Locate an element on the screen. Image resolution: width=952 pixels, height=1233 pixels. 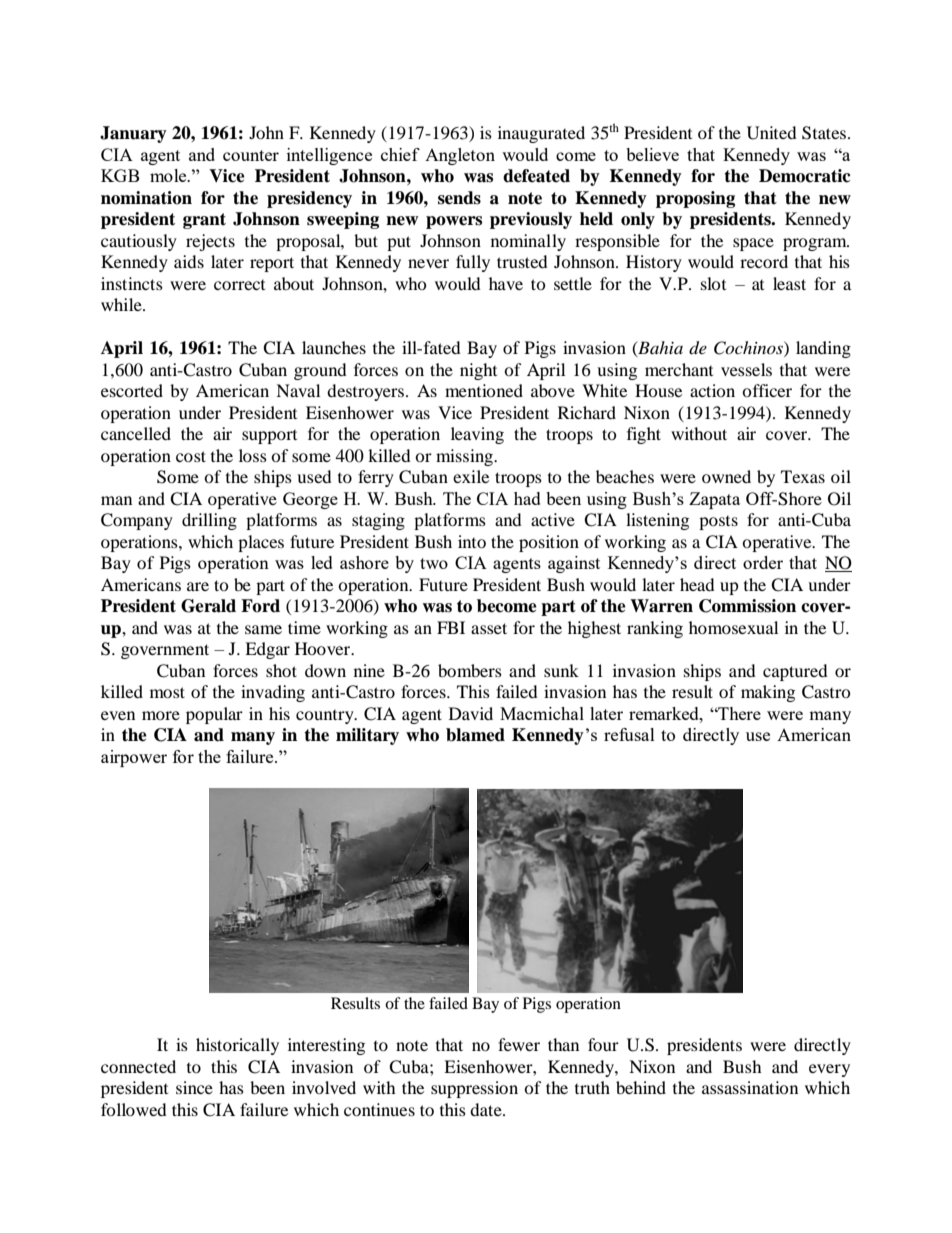
since is located at coordinates (194, 1087).
